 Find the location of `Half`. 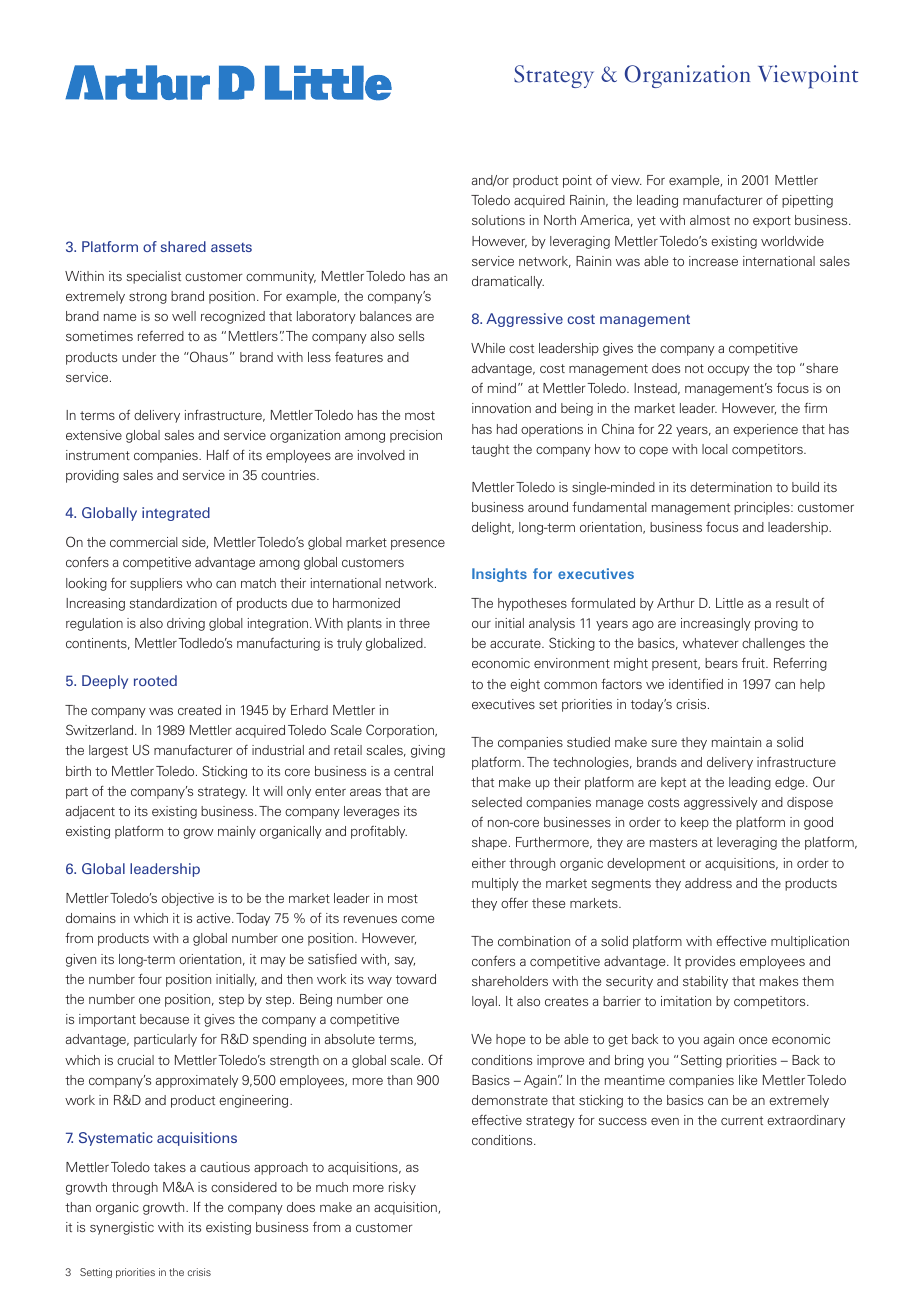

Half is located at coordinates (218, 455).
